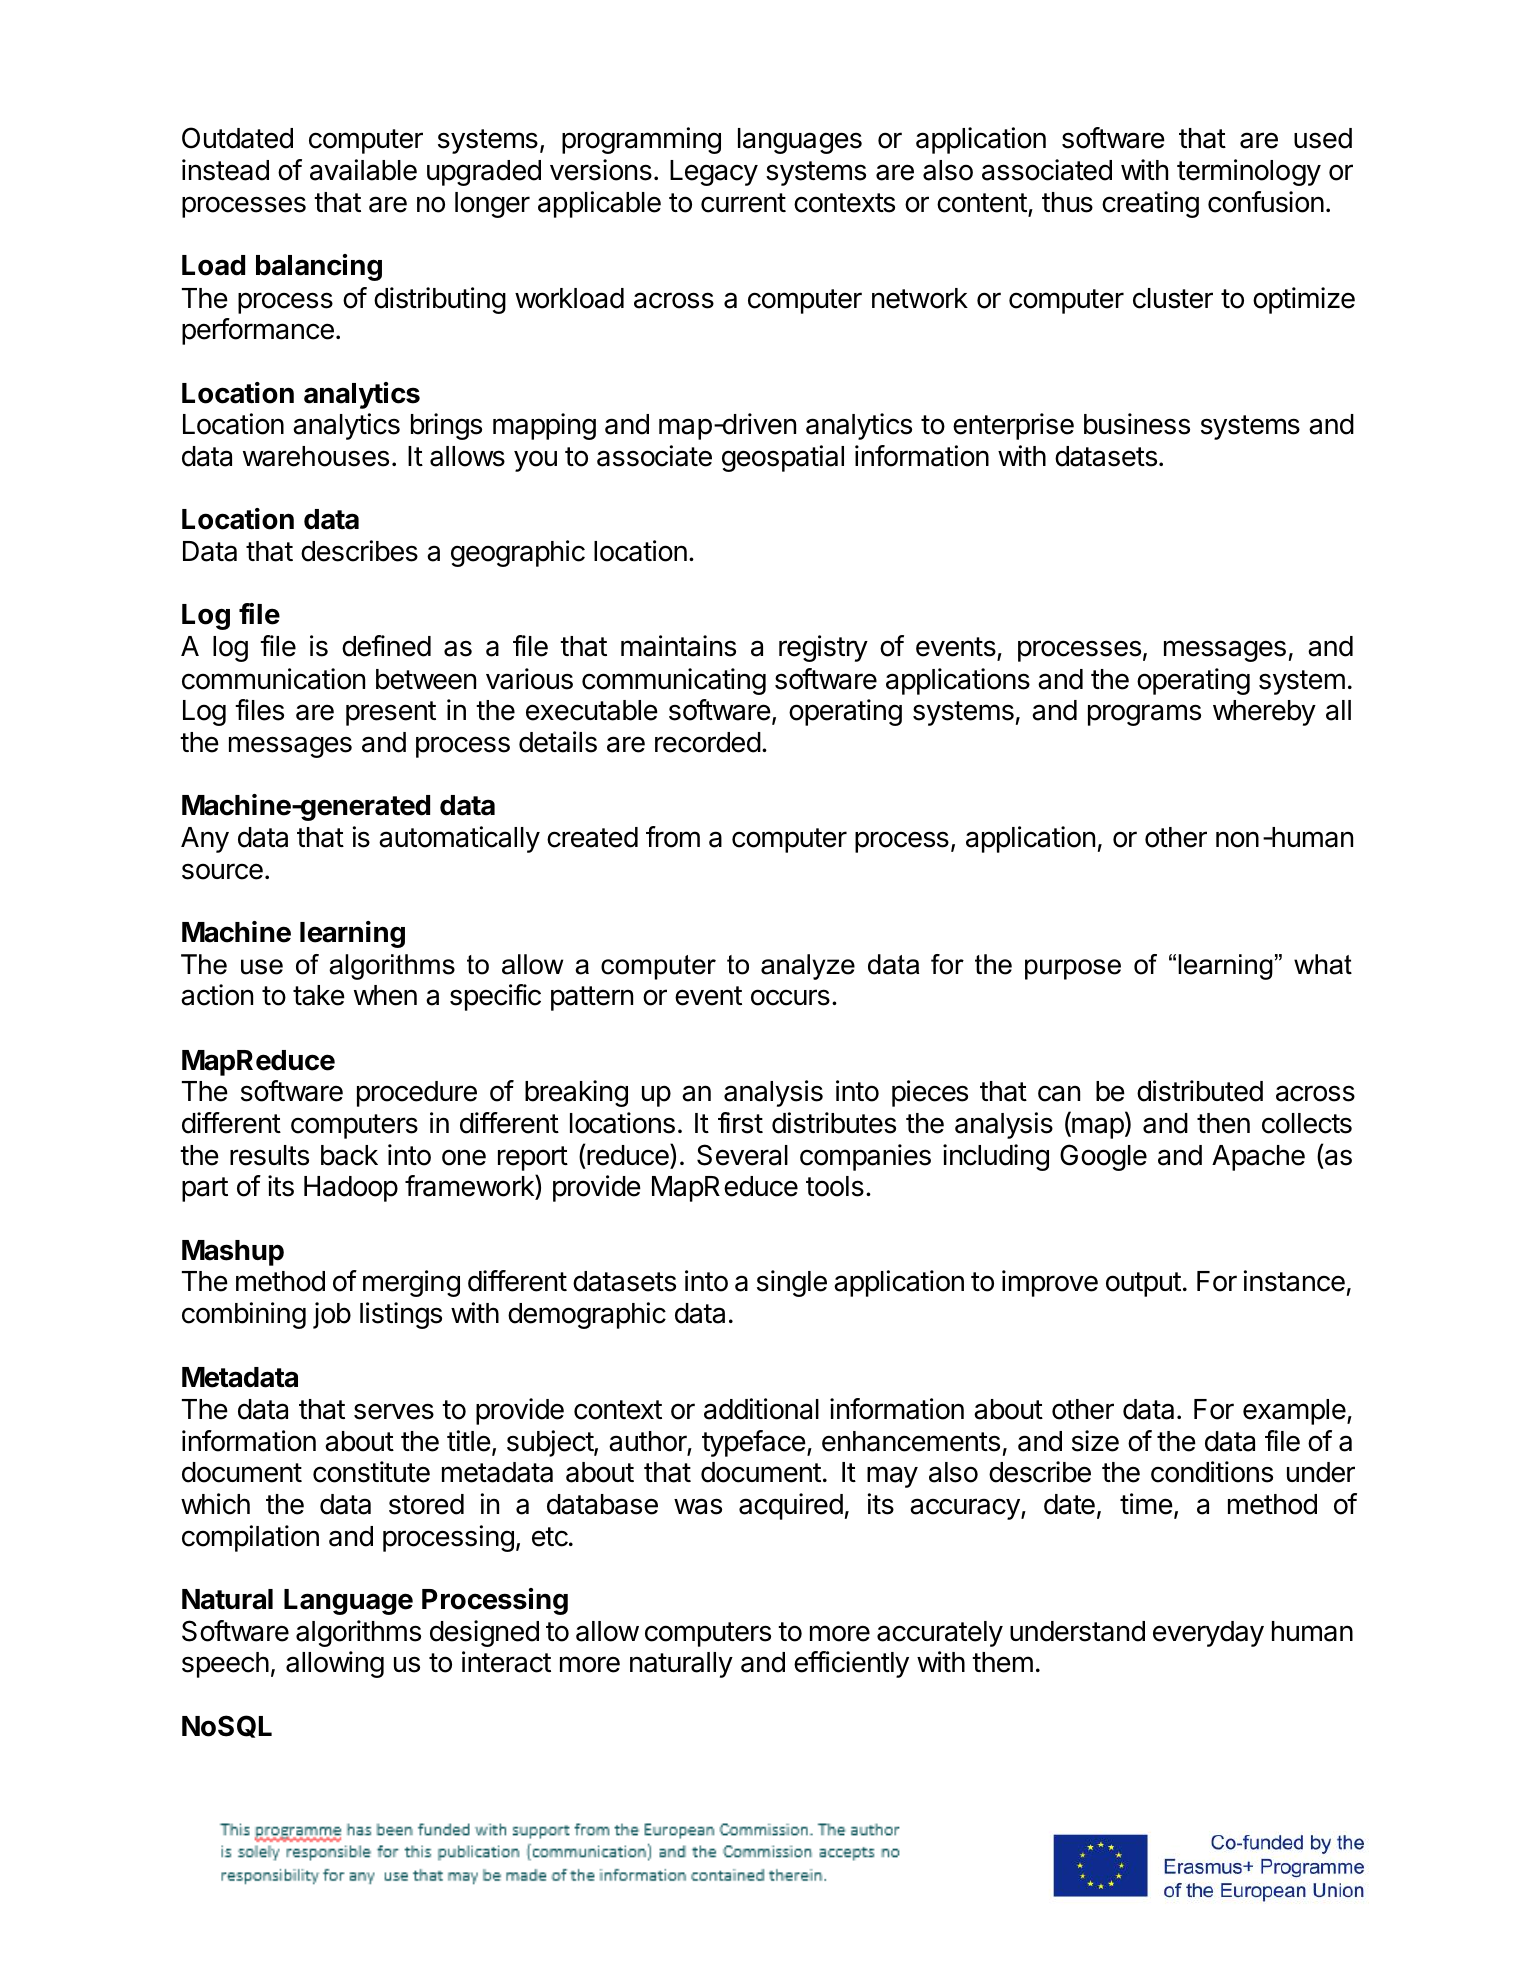 The image size is (1535, 1987). What do you see at coordinates (1073, 969) in the document?
I see `purpose` at bounding box center [1073, 969].
